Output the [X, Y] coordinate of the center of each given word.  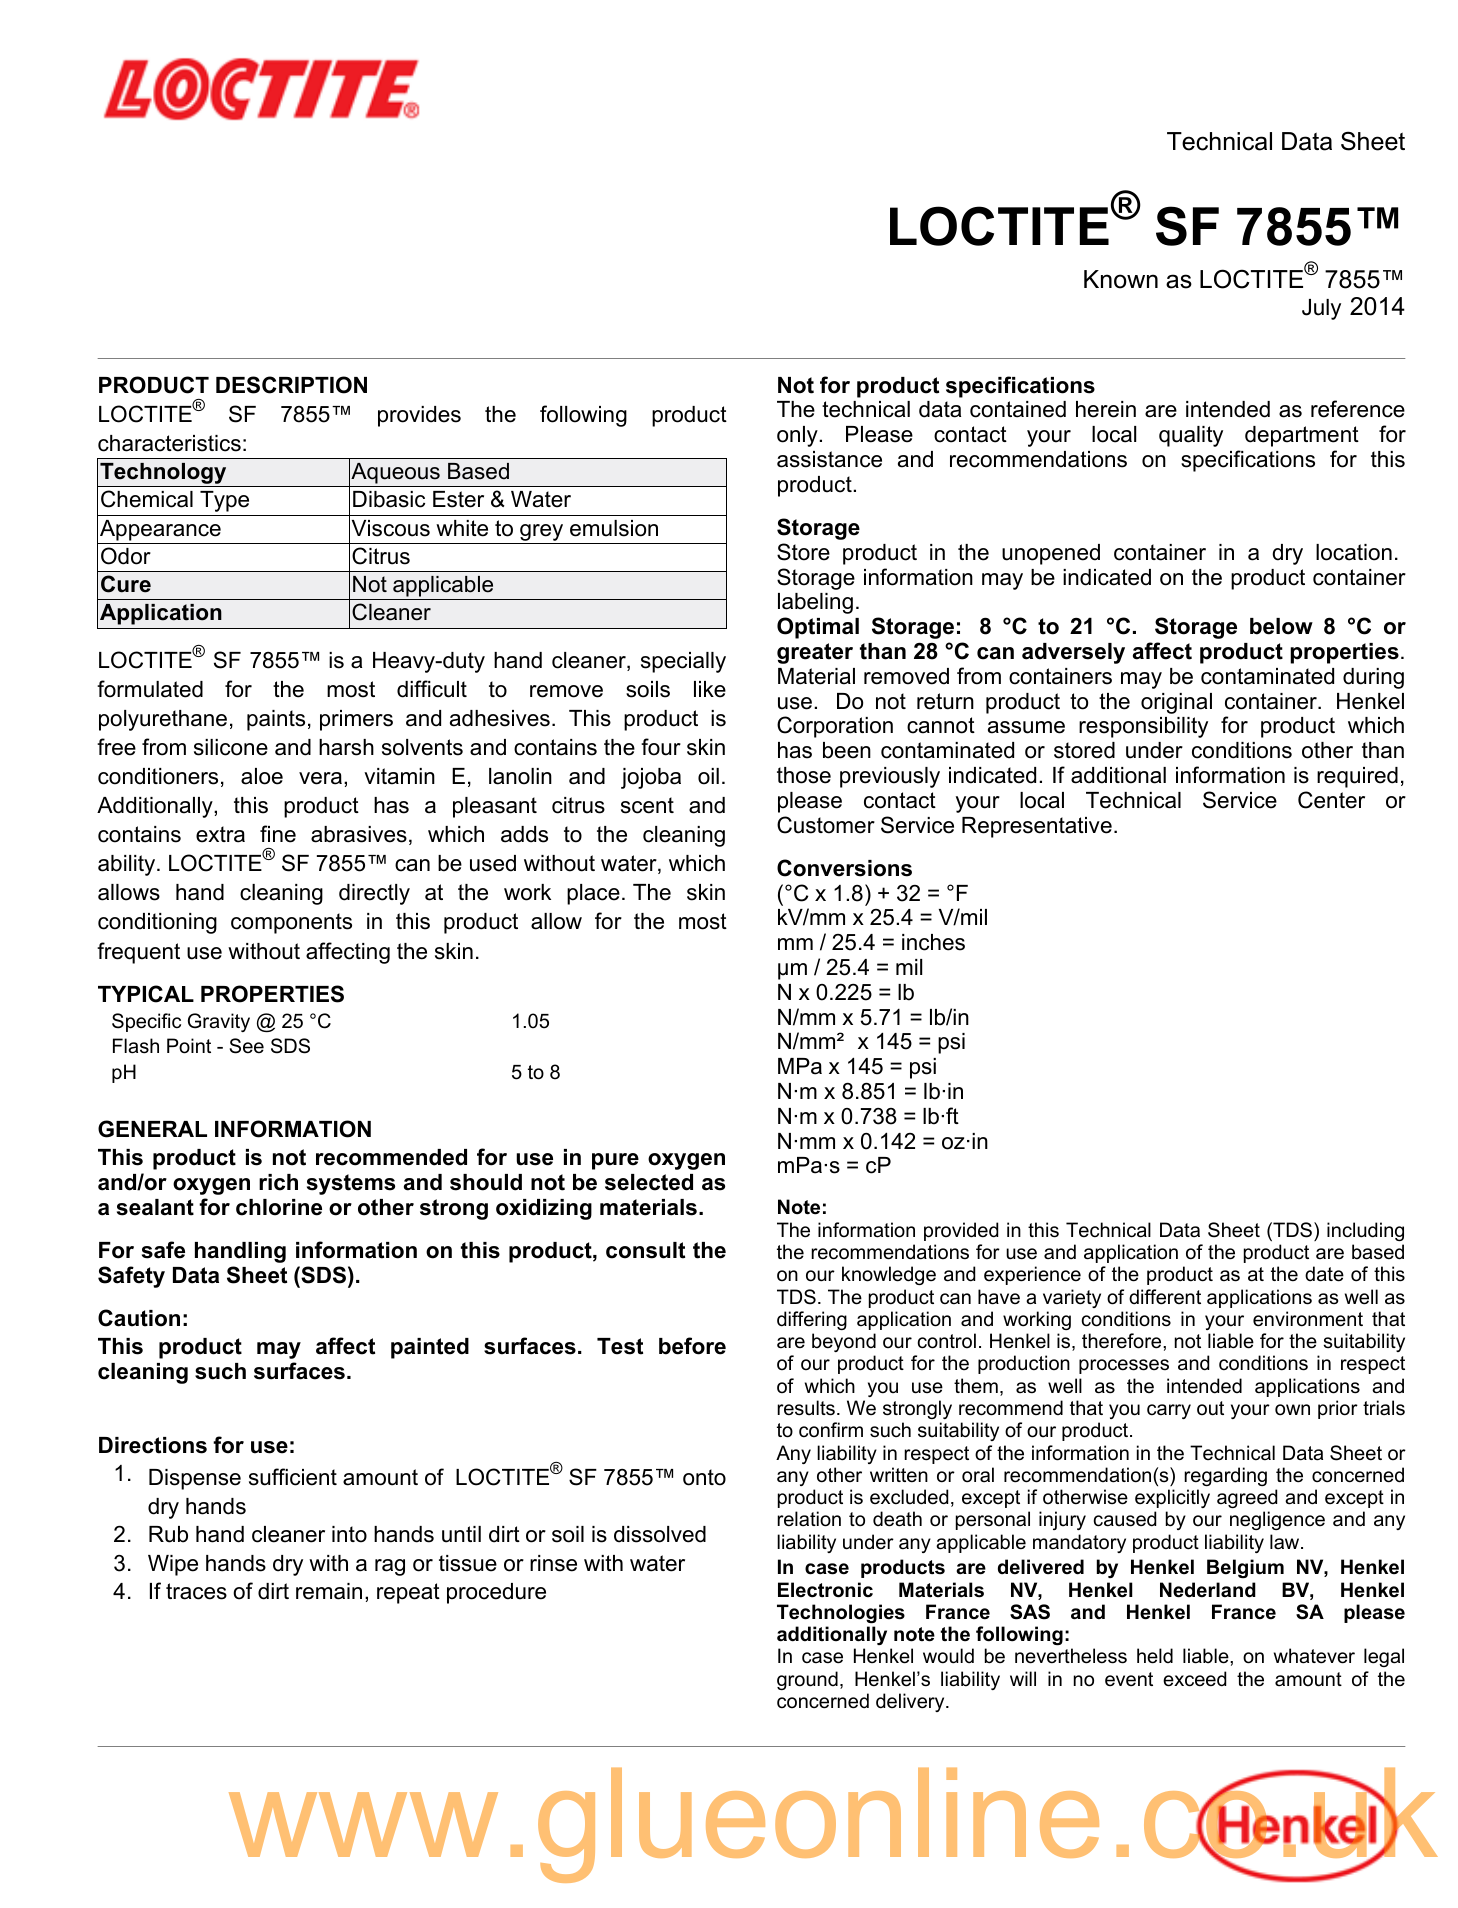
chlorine [279, 1207]
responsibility [1143, 727]
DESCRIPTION [291, 385]
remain [329, 1591]
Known [1121, 279]
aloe [262, 776]
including [1365, 1231]
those [804, 775]
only [798, 436]
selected [649, 1182]
